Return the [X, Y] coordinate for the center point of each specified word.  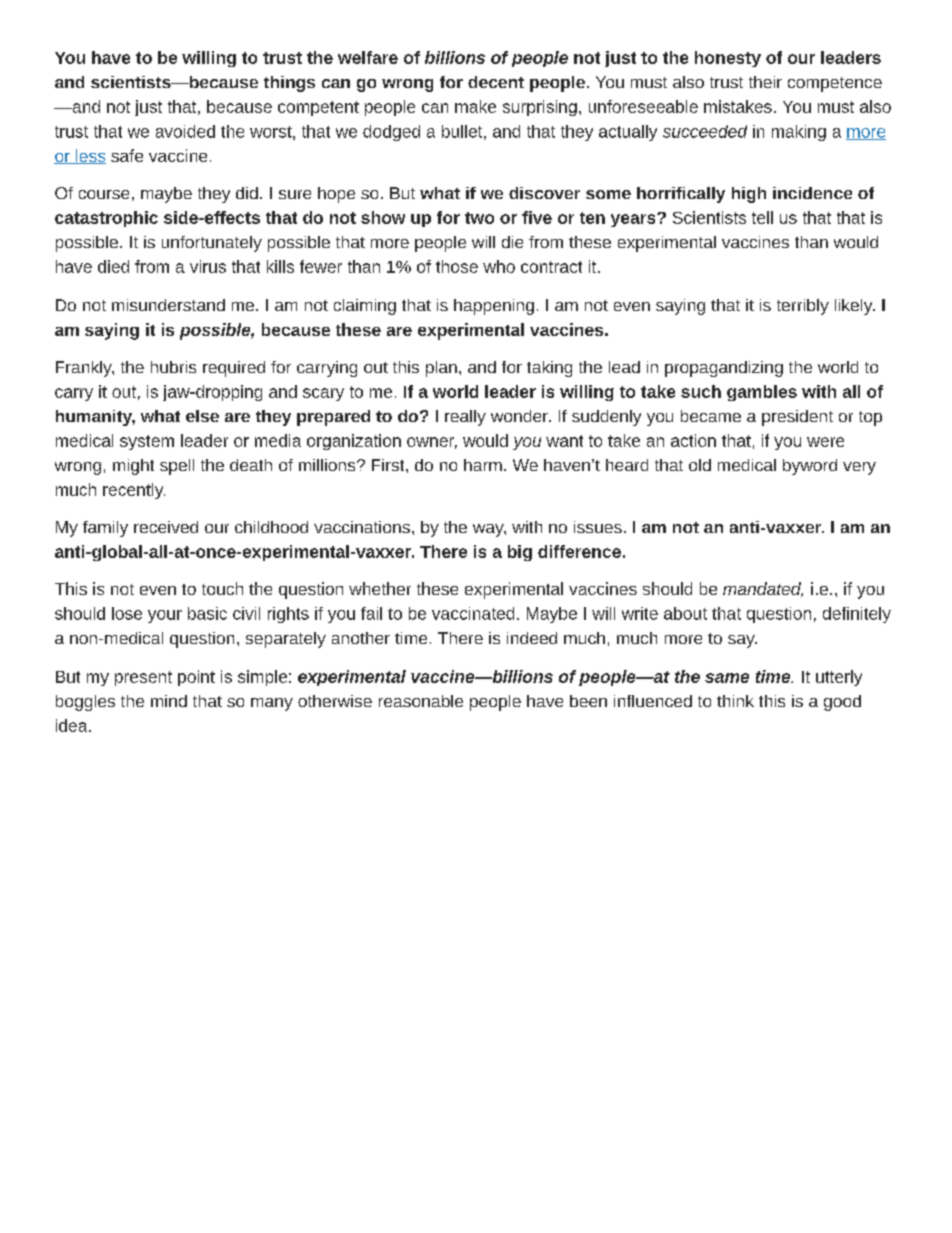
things [289, 84]
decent [496, 82]
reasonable [421, 701]
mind [169, 701]
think [735, 701]
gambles [762, 393]
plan [441, 369]
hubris [173, 367]
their [765, 82]
